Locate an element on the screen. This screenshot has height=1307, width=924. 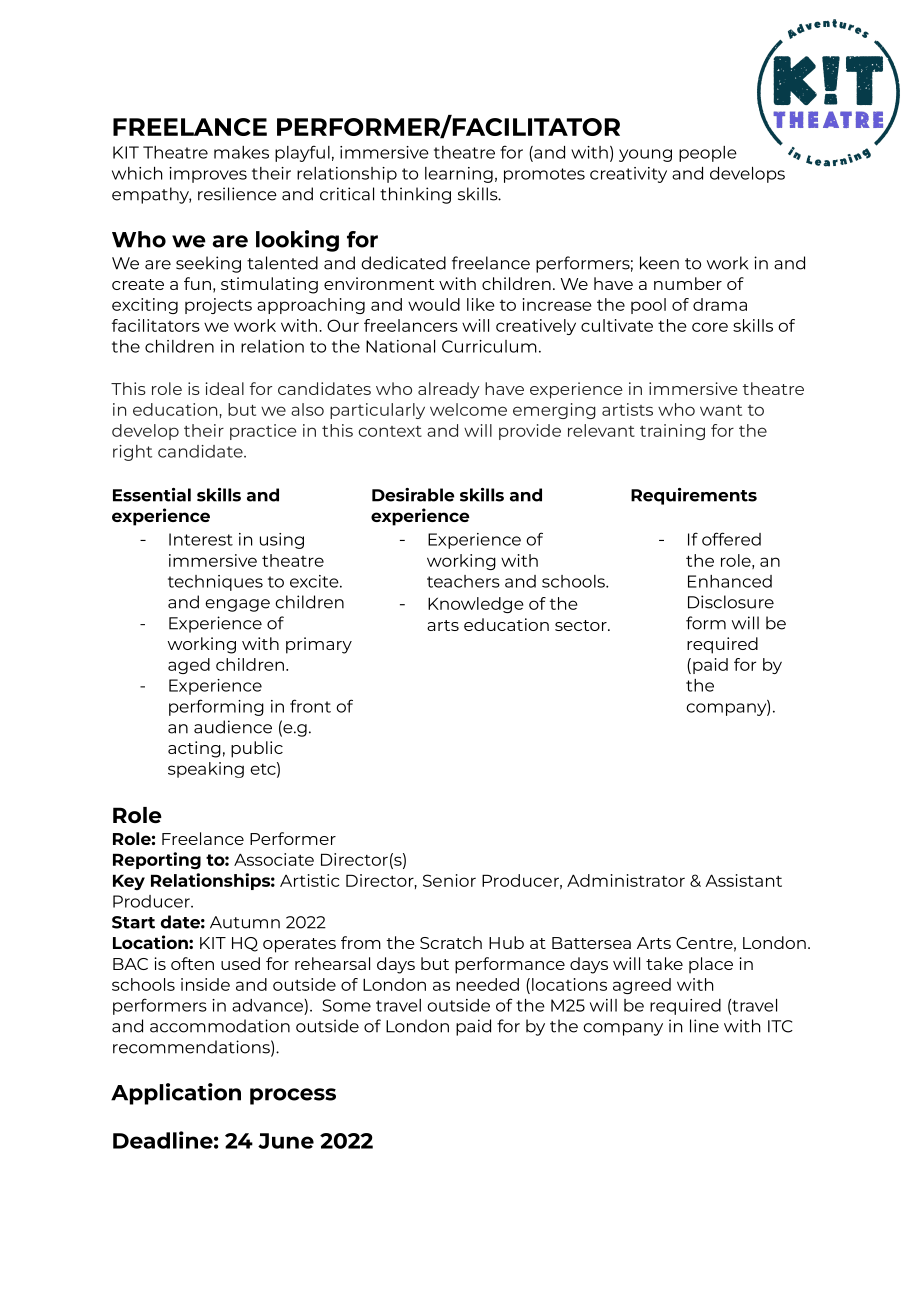
learning is located at coordinates (459, 175).
